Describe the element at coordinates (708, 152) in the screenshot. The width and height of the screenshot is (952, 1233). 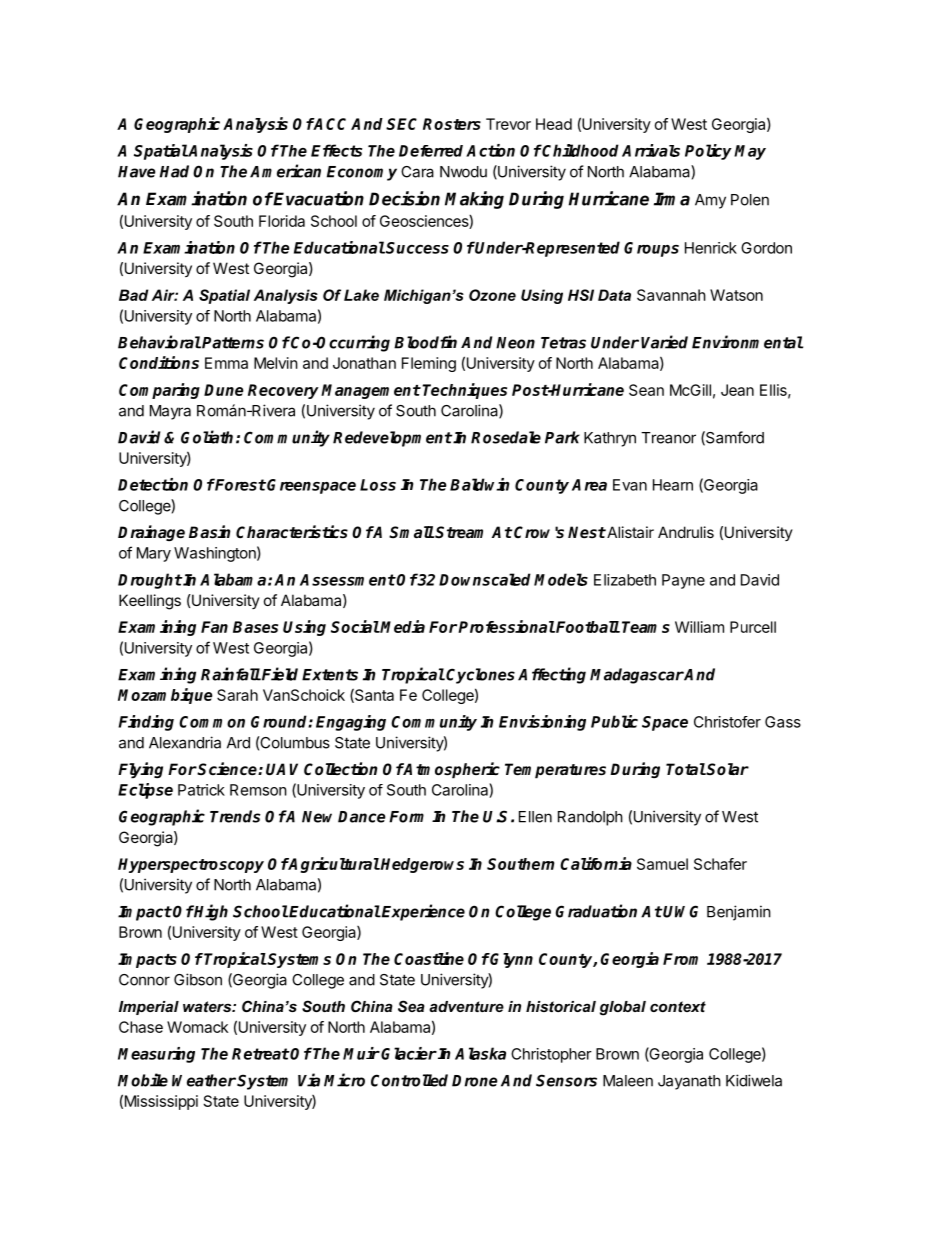
I see `Policy` at that location.
